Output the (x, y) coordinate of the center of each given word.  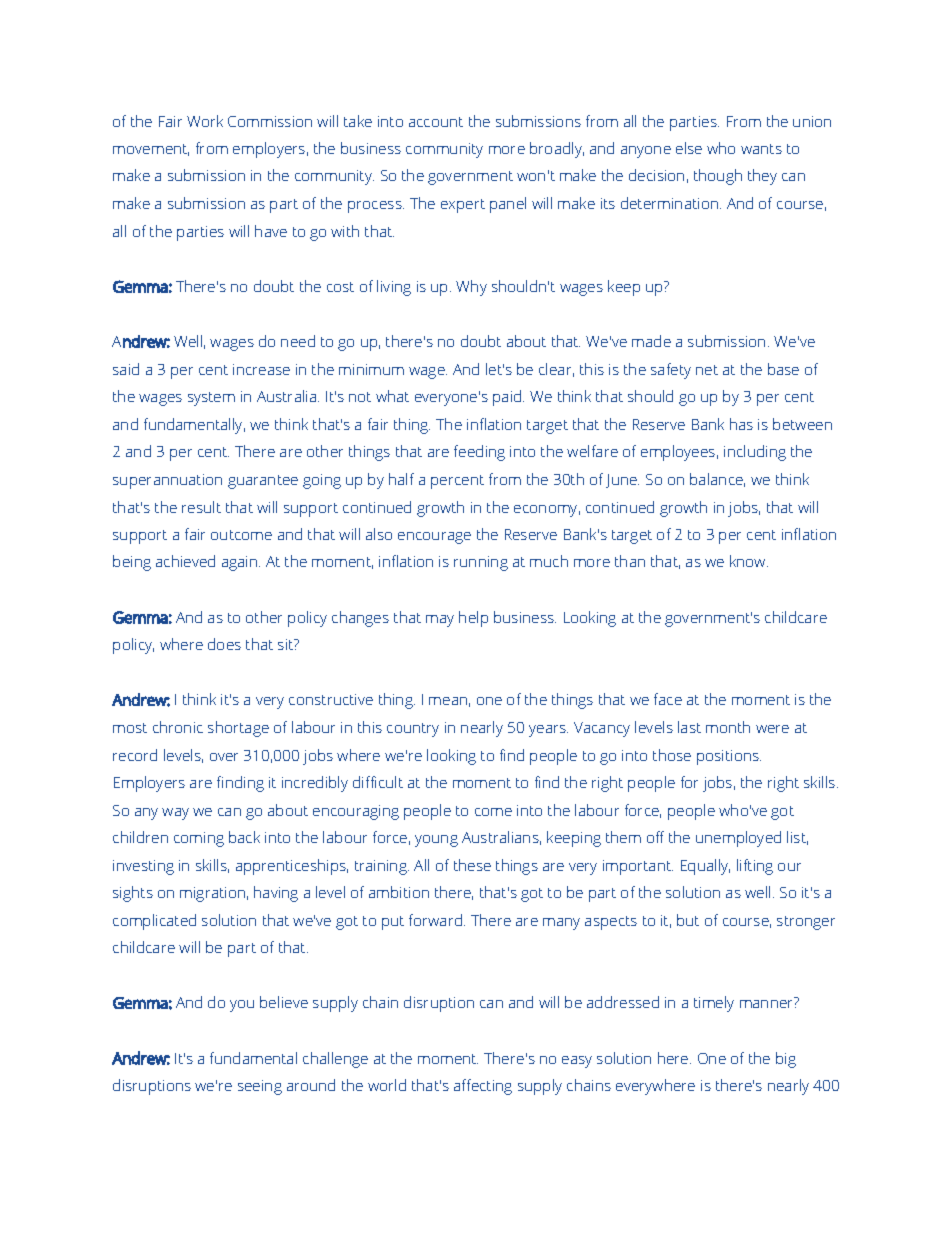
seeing (260, 1087)
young (436, 841)
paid (508, 398)
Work (205, 121)
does (224, 644)
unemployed (738, 839)
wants (761, 149)
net (707, 370)
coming (199, 839)
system (211, 399)
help (473, 619)
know (749, 561)
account (436, 122)
